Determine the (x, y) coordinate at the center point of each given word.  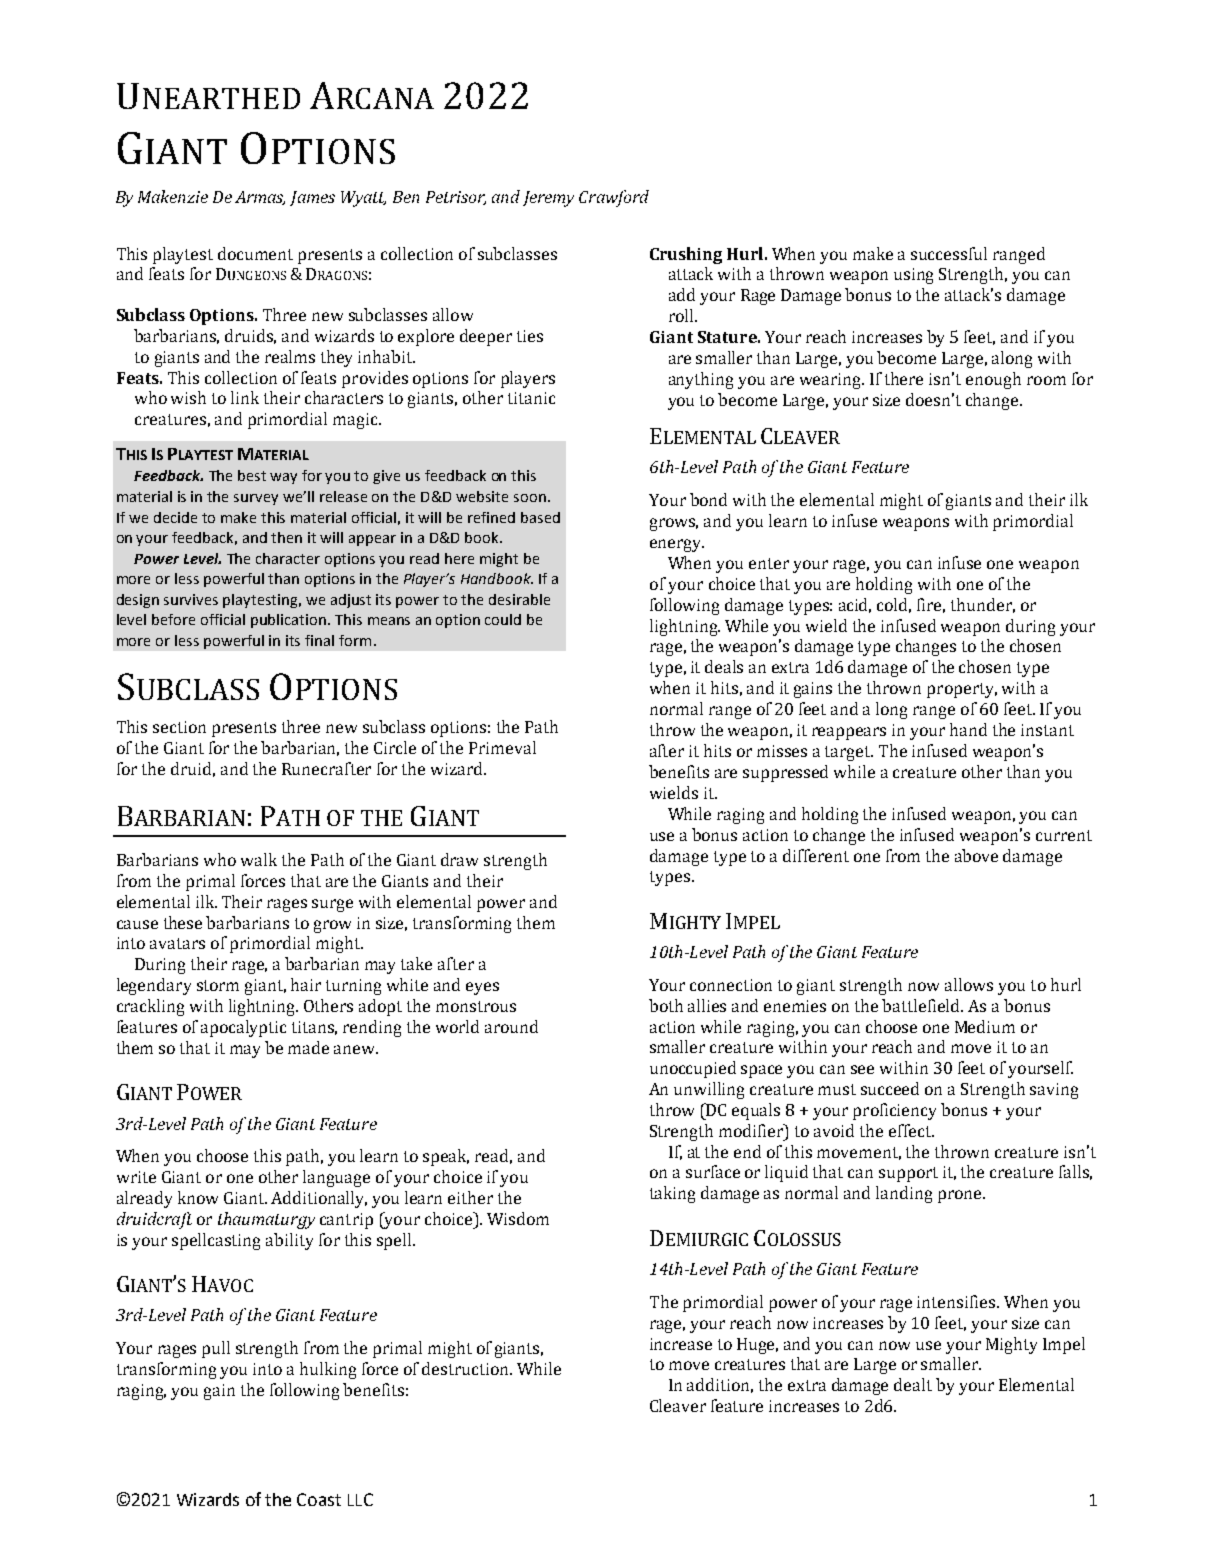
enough (993, 380)
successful (949, 253)
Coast (319, 1499)
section (179, 727)
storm (218, 985)
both (666, 1005)
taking (672, 1194)
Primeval (502, 747)
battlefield (922, 1005)
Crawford (614, 198)
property (962, 690)
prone (961, 1196)
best (252, 475)
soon (530, 498)
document (255, 253)
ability (289, 1241)
